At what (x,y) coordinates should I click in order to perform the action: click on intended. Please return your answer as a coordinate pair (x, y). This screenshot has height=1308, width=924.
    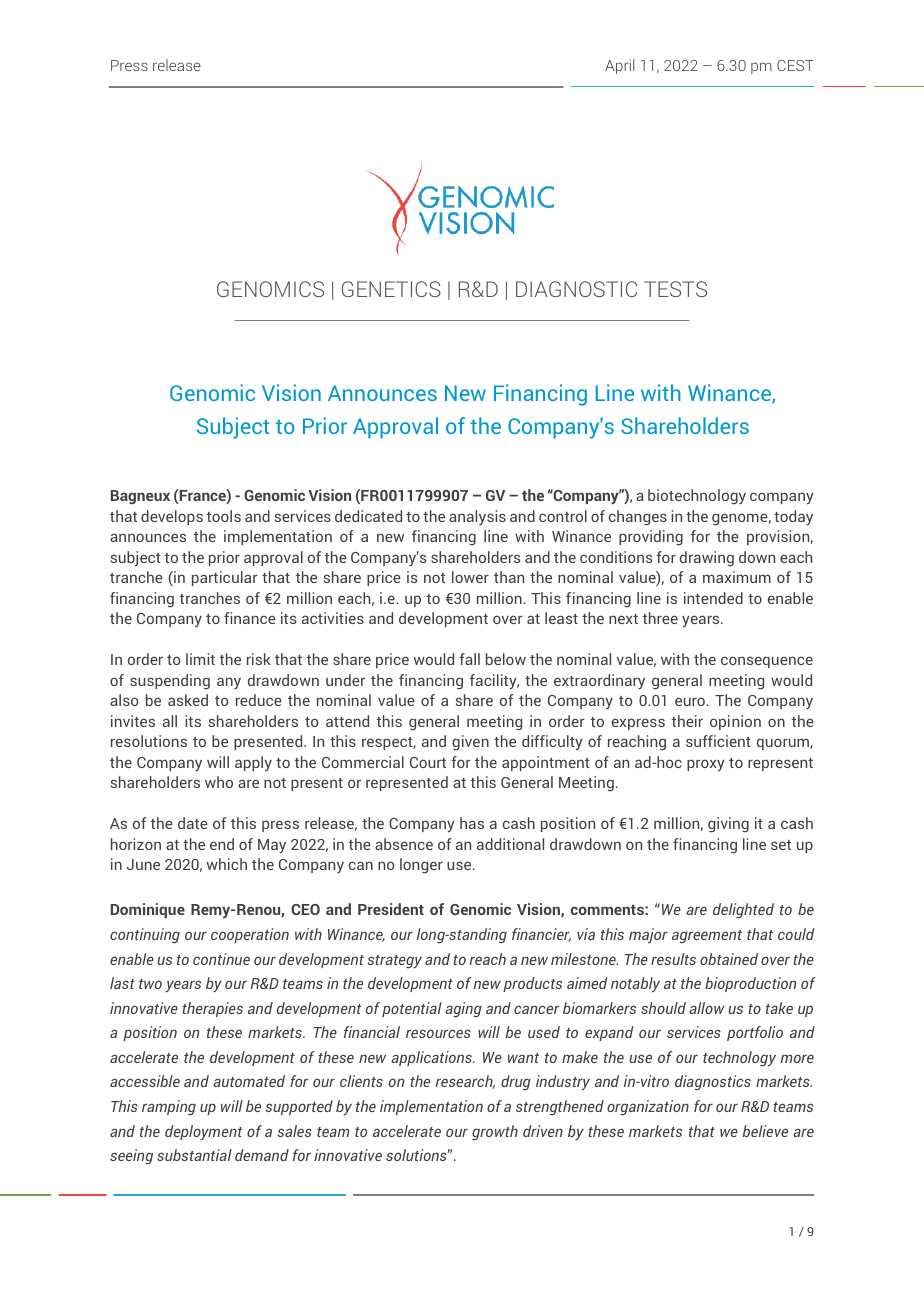
    Looking at the image, I should click on (713, 598).
